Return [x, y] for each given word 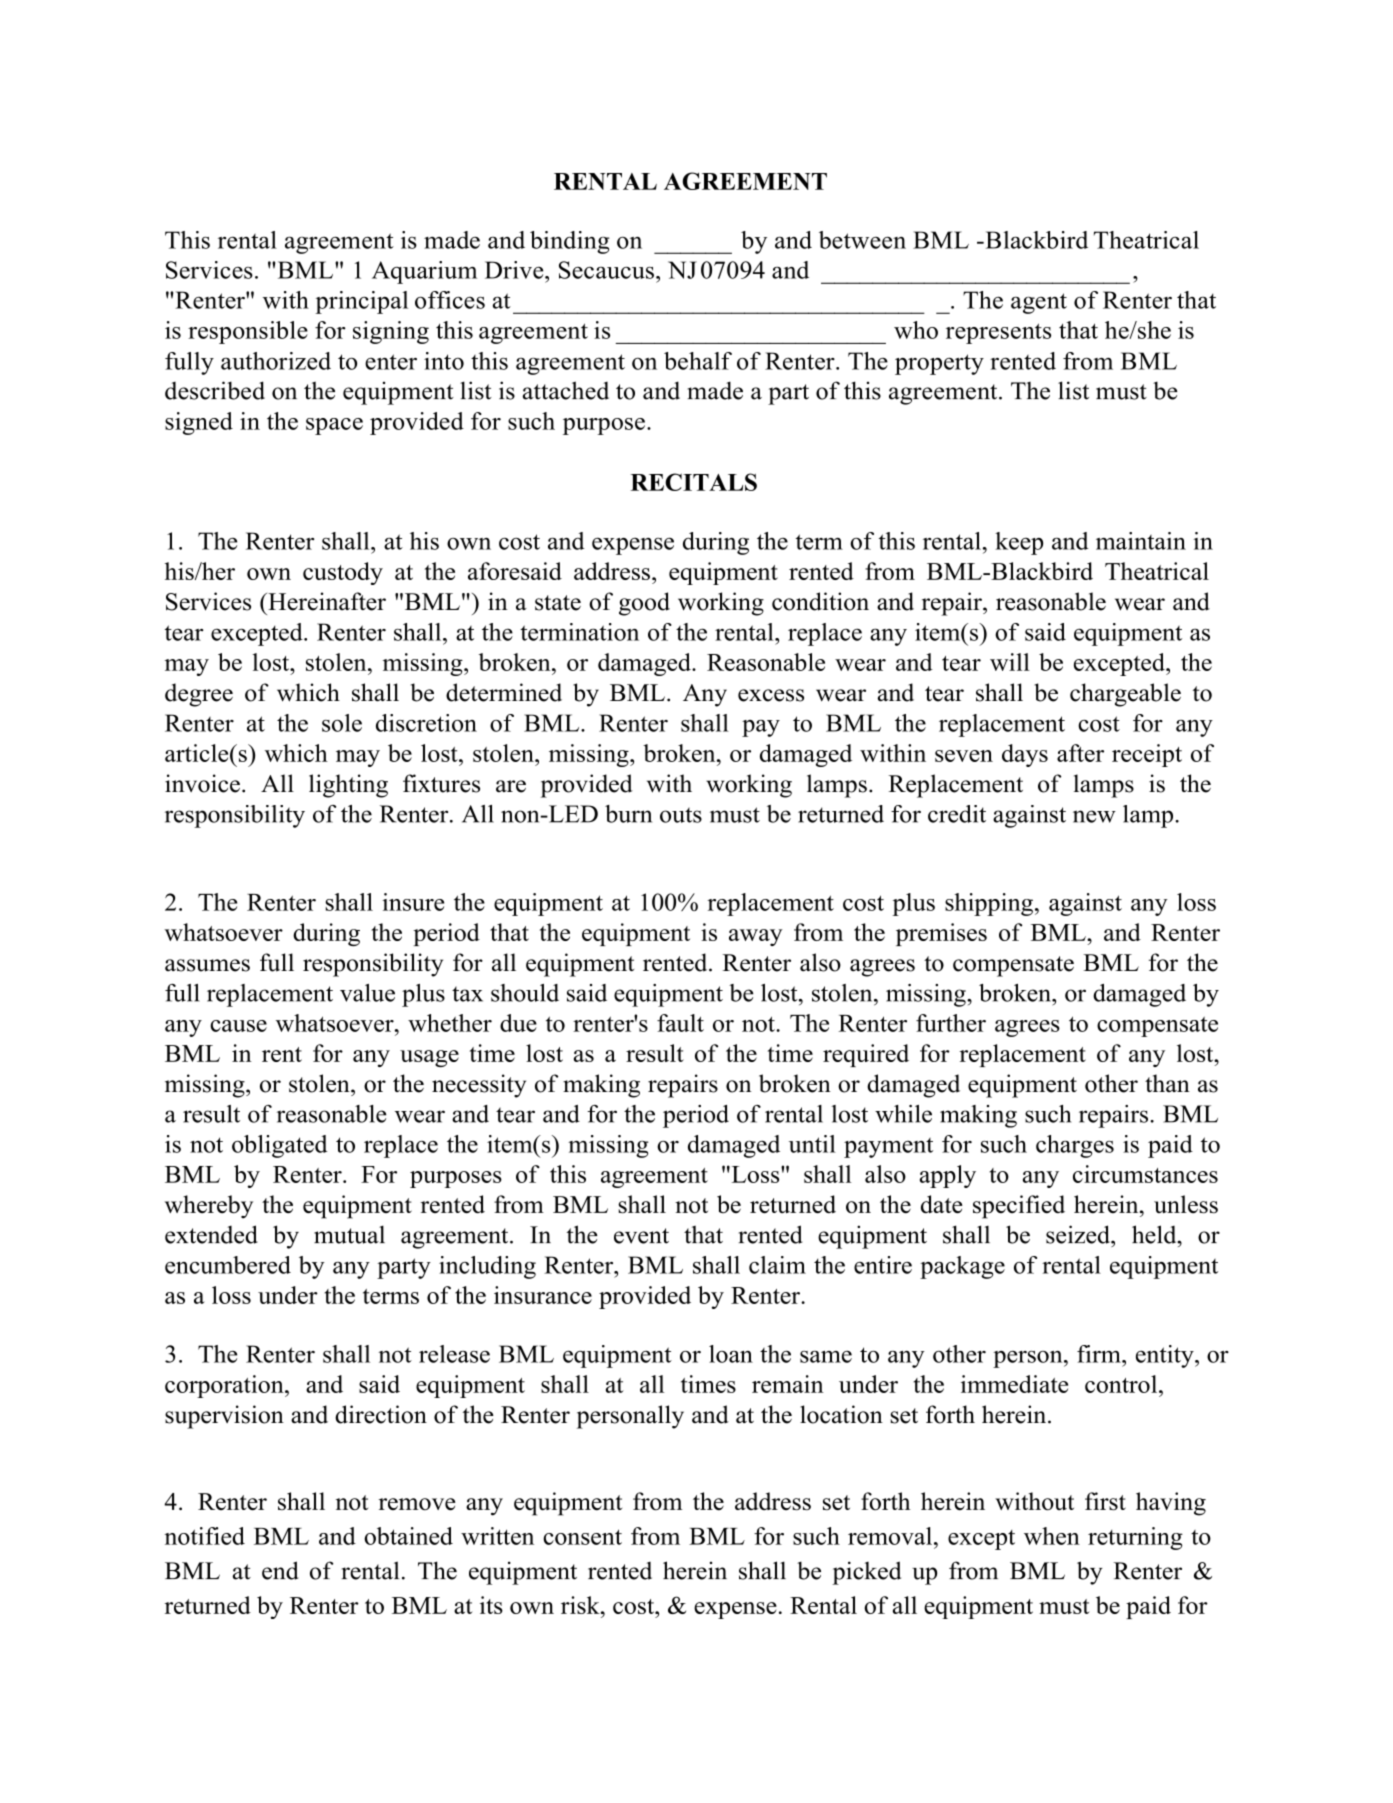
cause [238, 1026]
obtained [408, 1536]
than [1167, 1083]
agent [1039, 303]
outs [681, 815]
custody [343, 573]
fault [680, 1023]
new [1094, 816]
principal [361, 302]
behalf [698, 361]
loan [731, 1354]
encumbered [228, 1265]
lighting [348, 786]
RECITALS [694, 482]
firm [1100, 1354]
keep [1019, 543]
